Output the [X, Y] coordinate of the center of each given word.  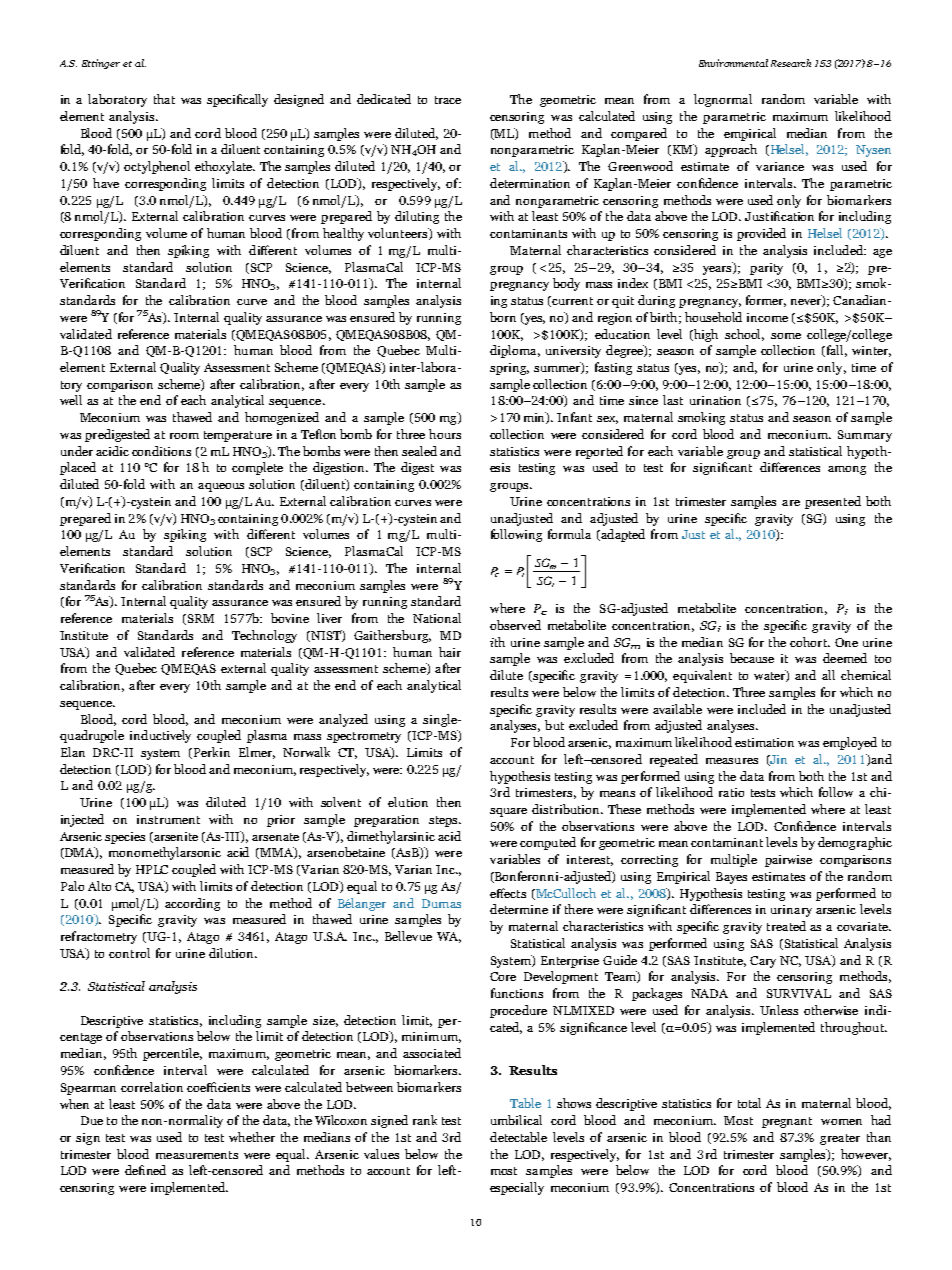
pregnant [787, 1122]
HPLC [152, 869]
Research [791, 63]
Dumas [441, 903]
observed [515, 625]
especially [517, 1188]
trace [448, 100]
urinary [791, 911]
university [573, 352]
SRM [199, 619]
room [184, 436]
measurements [197, 1155]
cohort [809, 642]
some [786, 336]
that [164, 99]
